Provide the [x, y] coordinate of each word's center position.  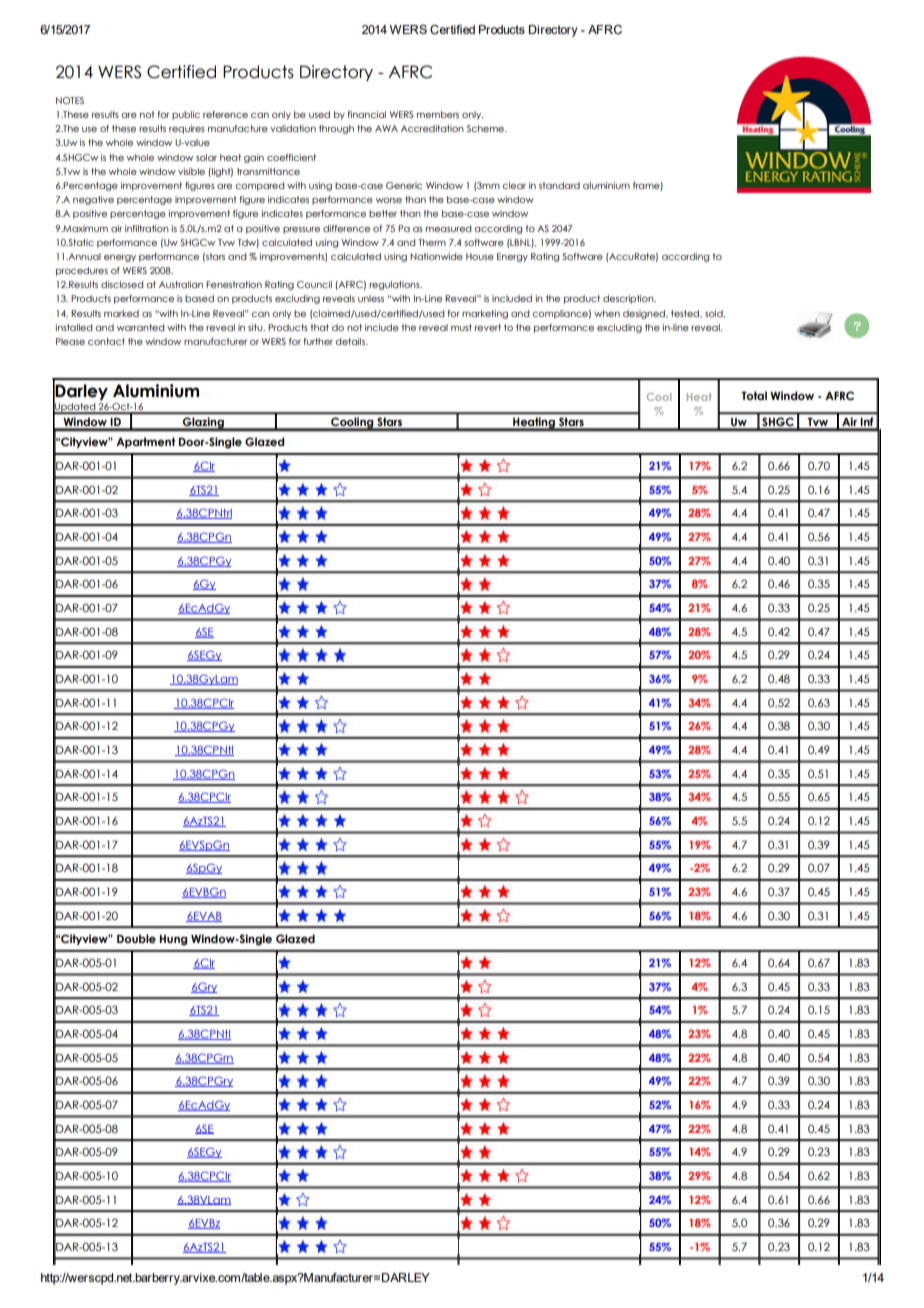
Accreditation [432, 128]
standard [559, 185]
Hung [173, 940]
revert [488, 327]
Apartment [145, 442]
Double [136, 938]
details [351, 341]
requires [187, 129]
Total [754, 395]
